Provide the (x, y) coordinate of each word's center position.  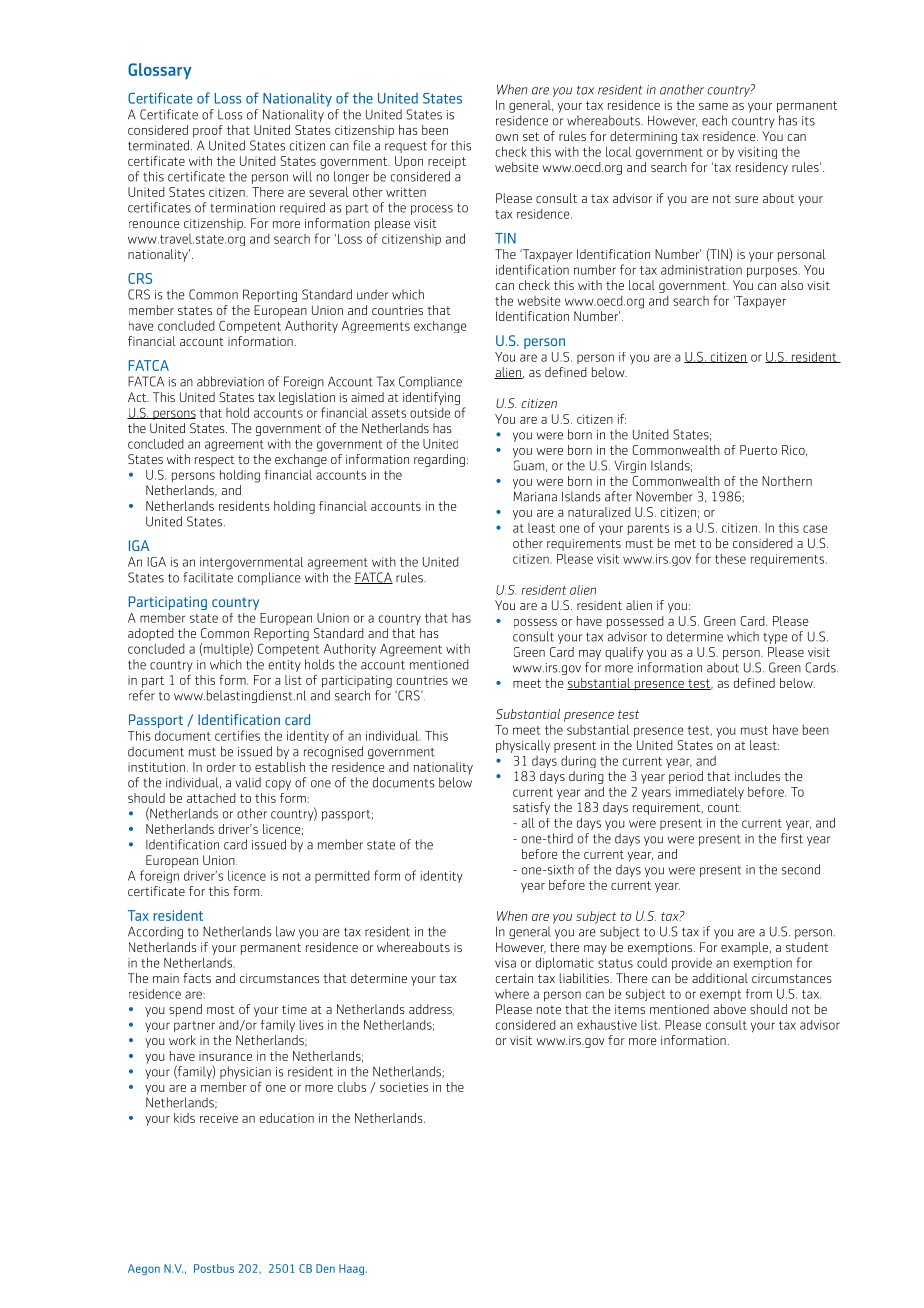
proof (208, 131)
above (730, 1009)
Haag (351, 1269)
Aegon (144, 1269)
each (714, 120)
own (507, 137)
